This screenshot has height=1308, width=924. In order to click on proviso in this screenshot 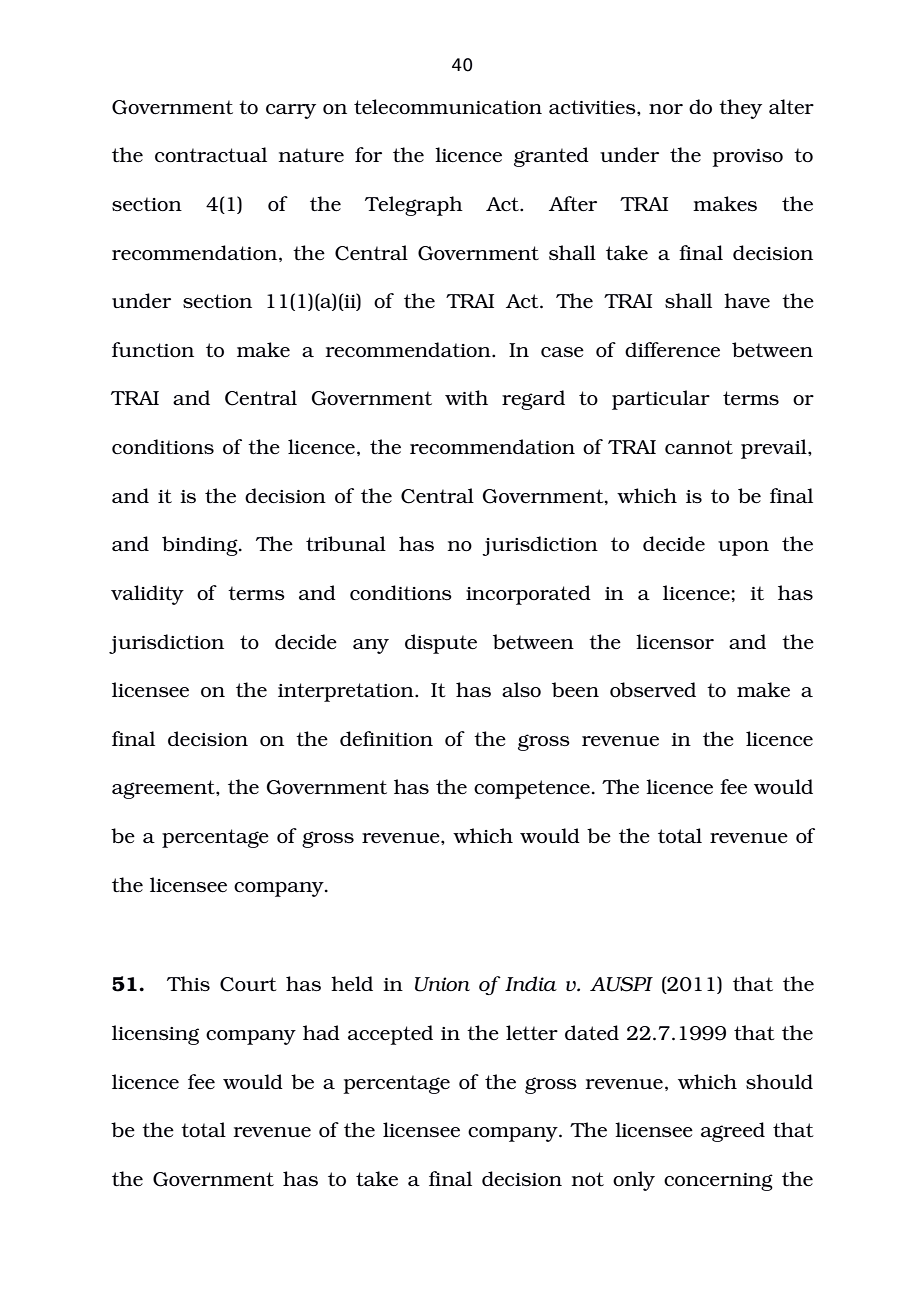, I will do `click(747, 158)`.
